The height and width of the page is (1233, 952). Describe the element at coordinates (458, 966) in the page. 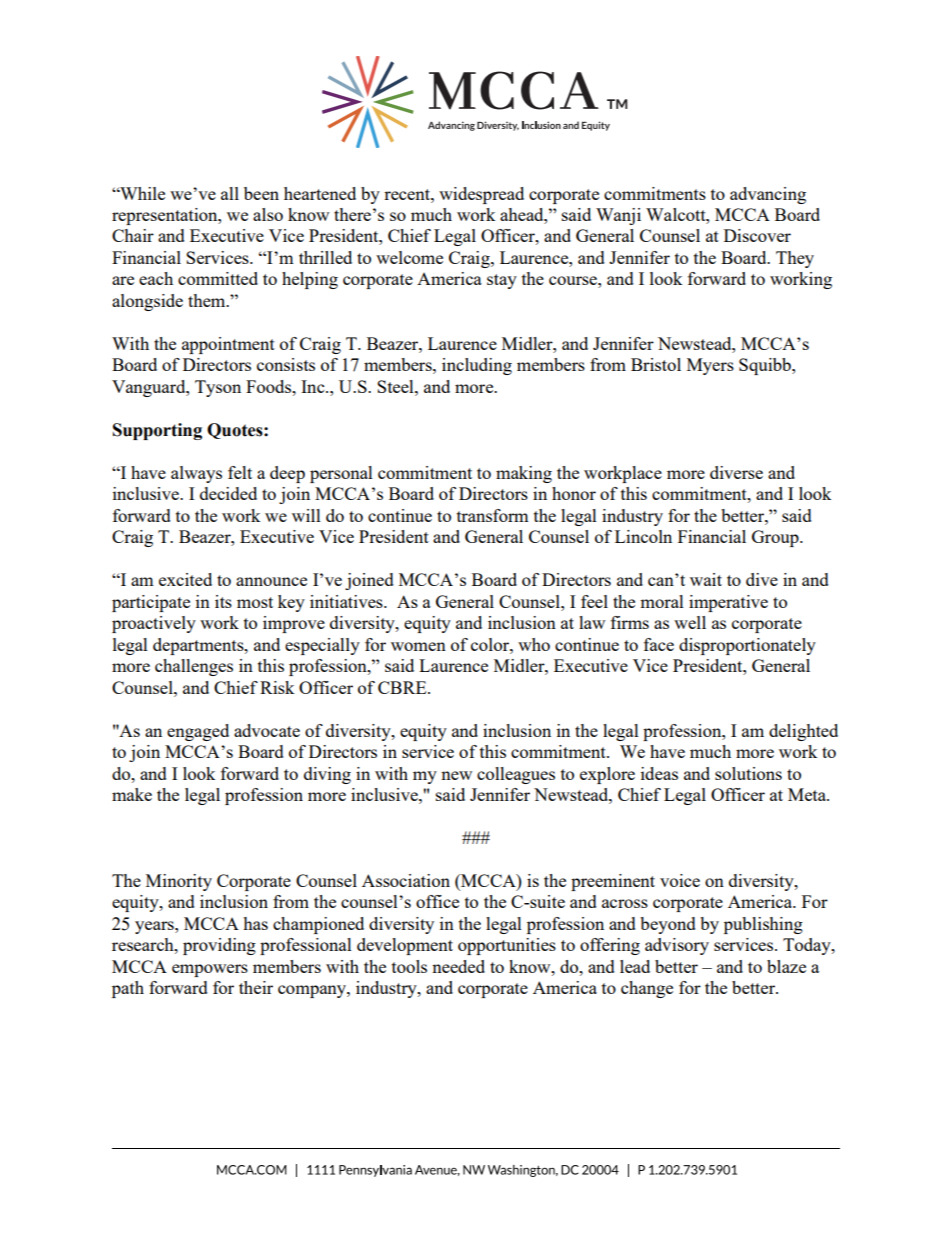

I see `needed` at that location.
